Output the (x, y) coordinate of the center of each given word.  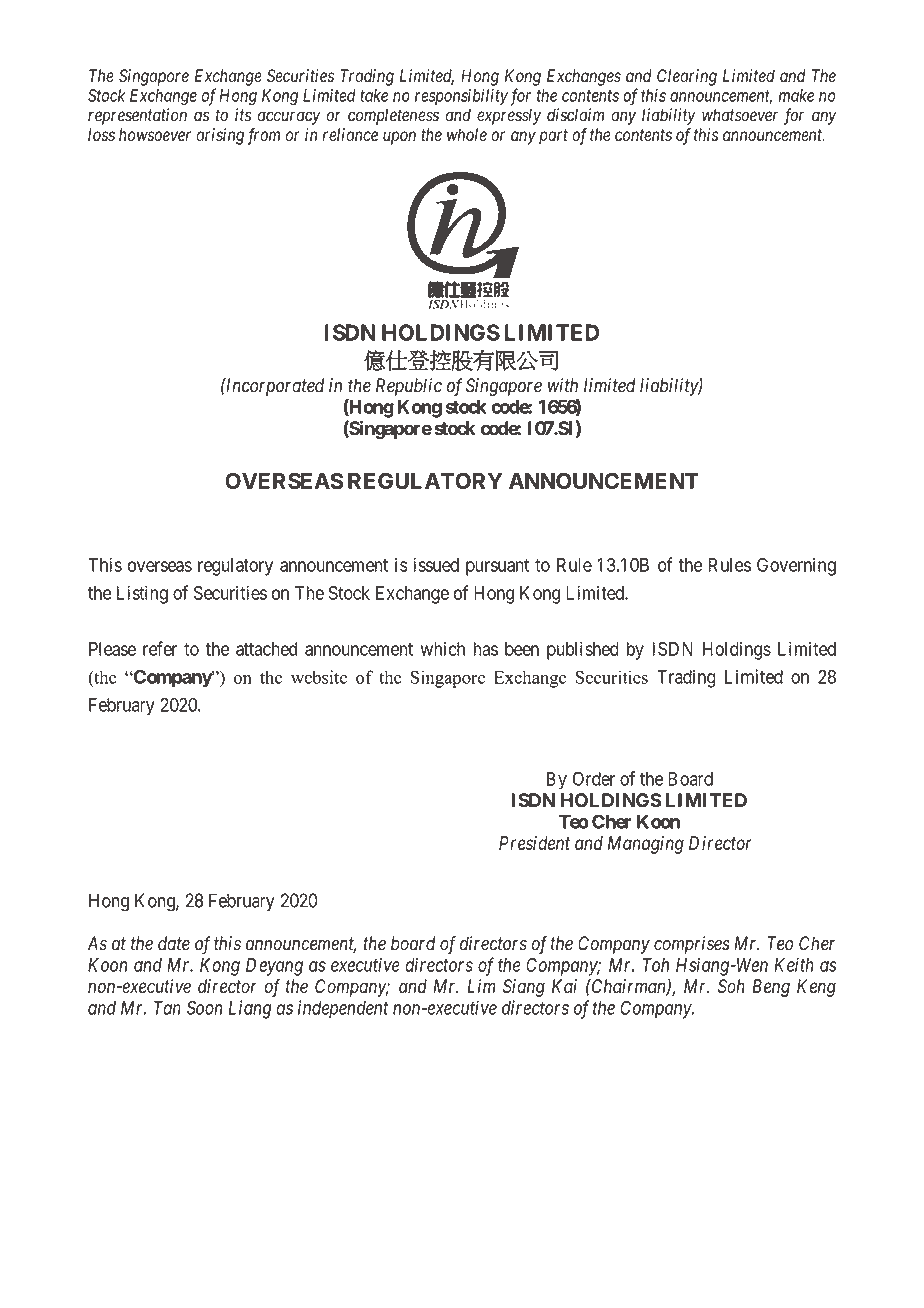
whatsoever (740, 115)
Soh (731, 986)
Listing (142, 594)
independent (343, 1009)
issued (436, 564)
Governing (796, 566)
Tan (167, 1008)
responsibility (461, 97)
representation (137, 116)
